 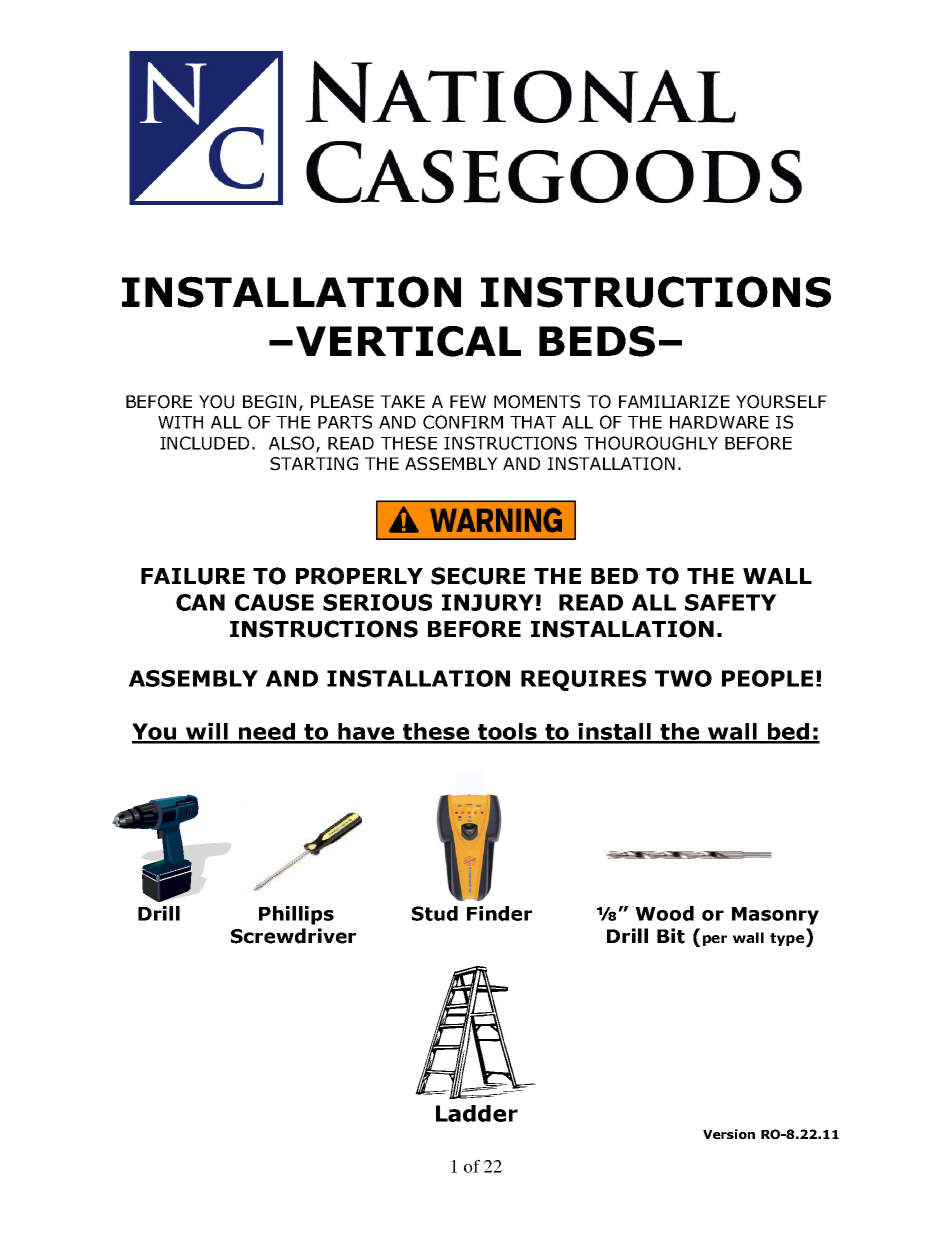 I want to click on CAUSE, so click(x=274, y=602).
